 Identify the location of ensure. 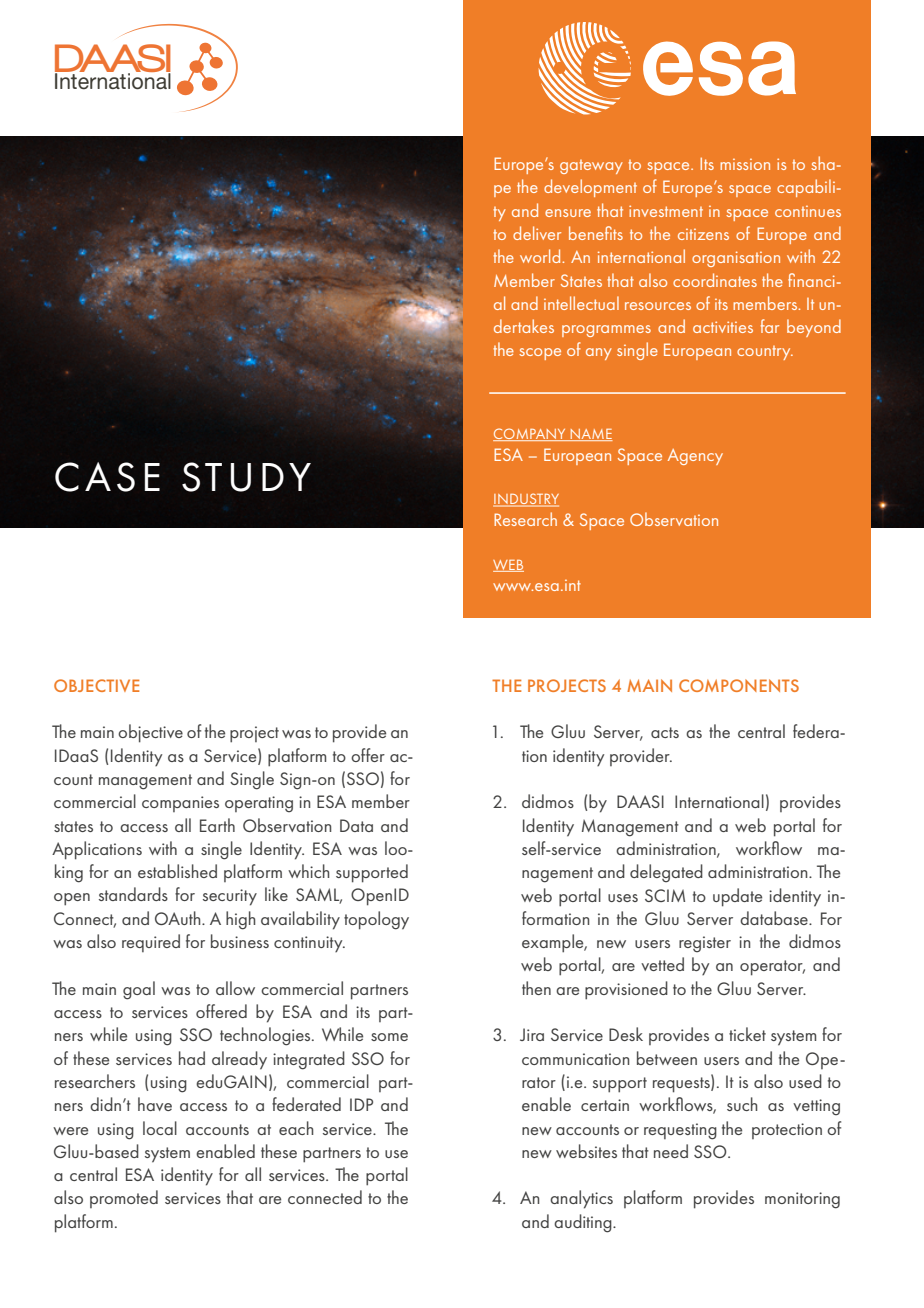
(568, 213).
